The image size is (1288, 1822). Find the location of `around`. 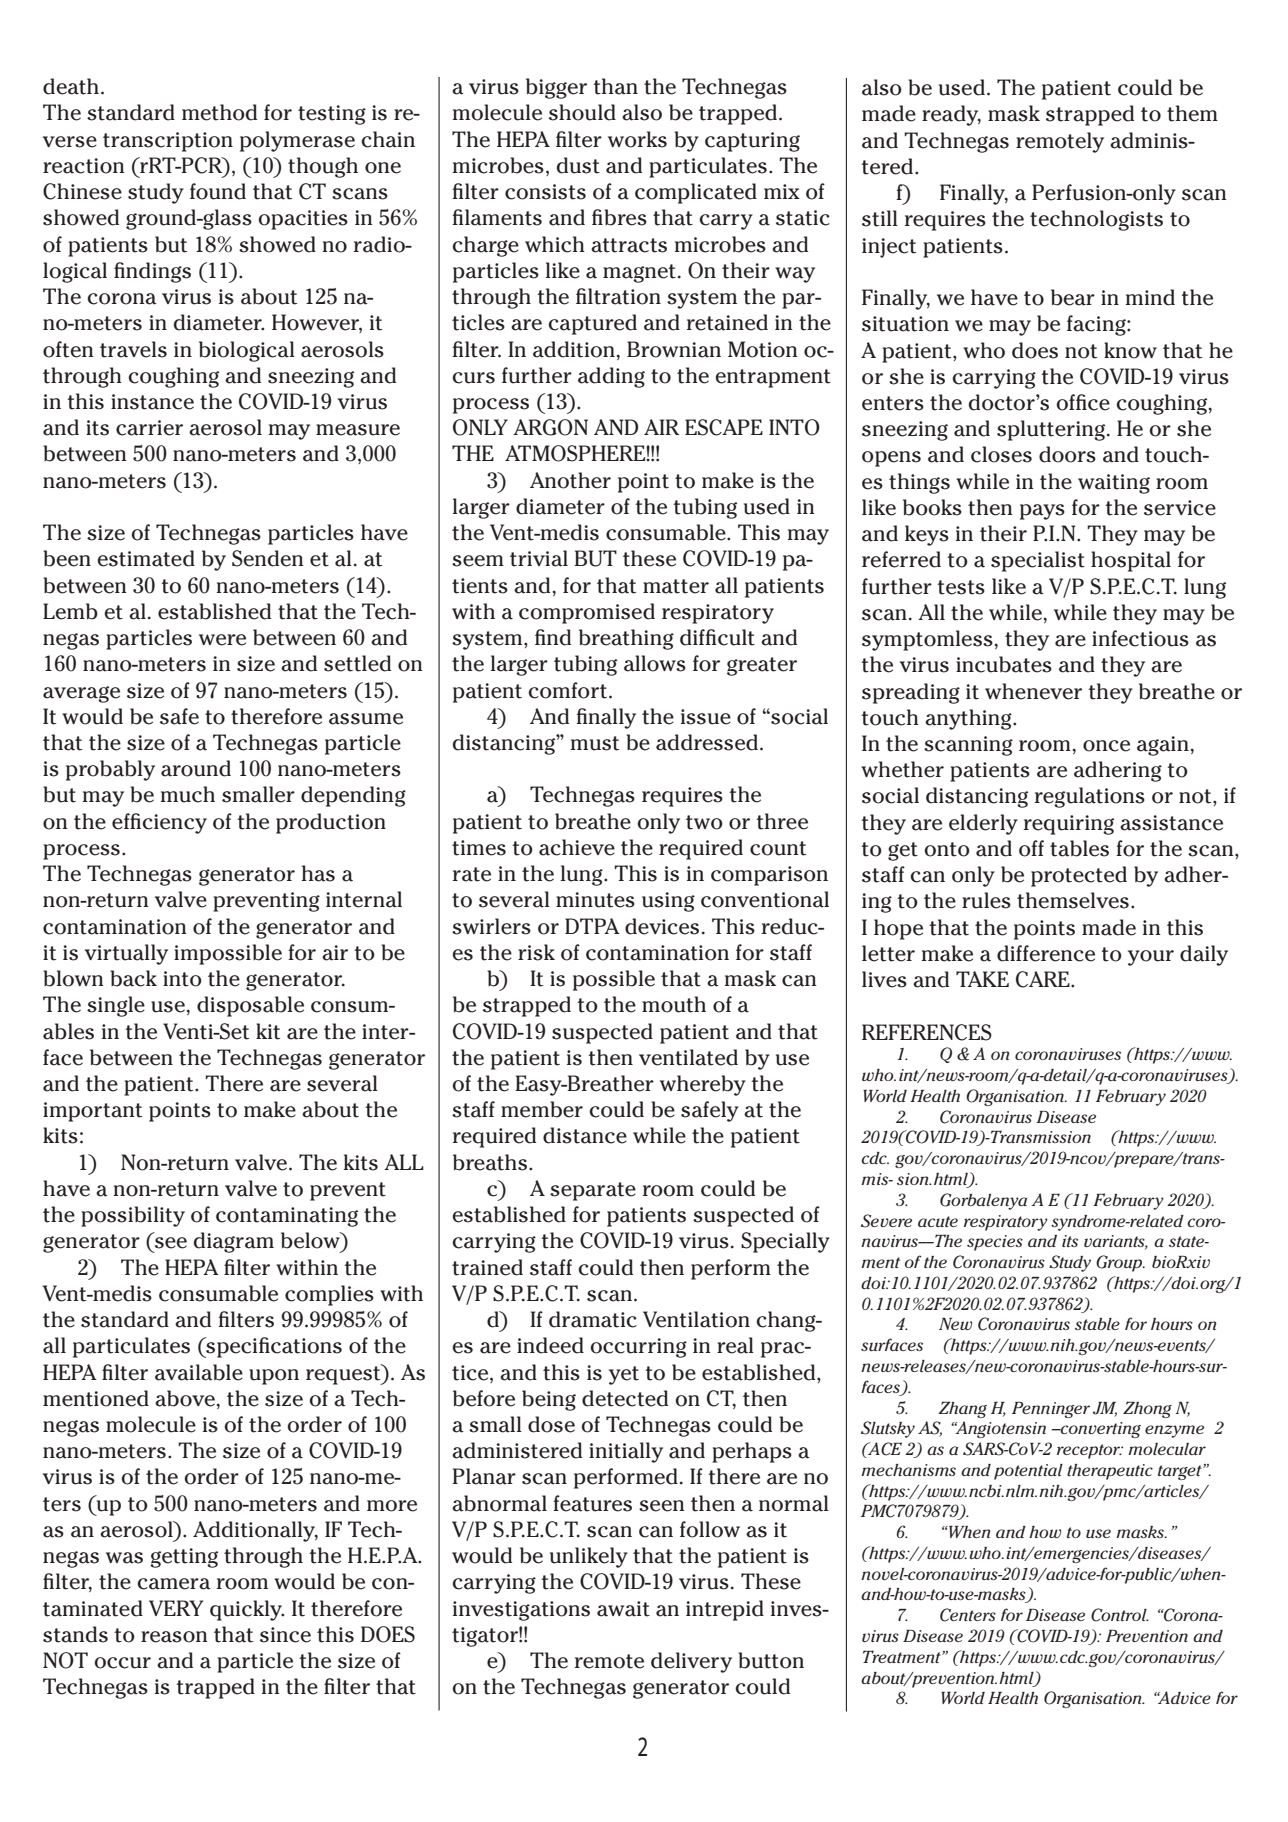

around is located at coordinates (196, 768).
